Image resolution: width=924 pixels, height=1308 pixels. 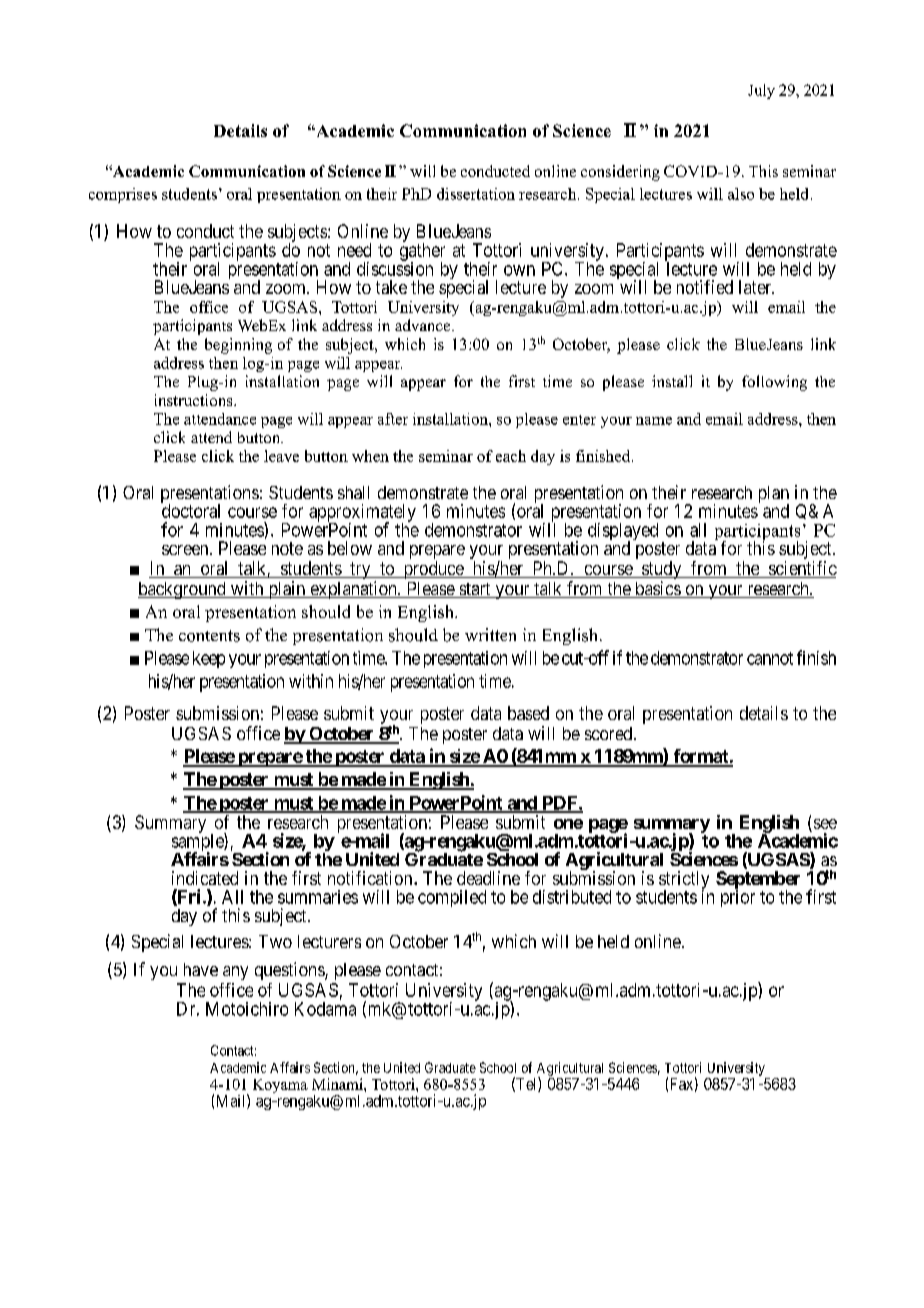 What do you see at coordinates (123, 195) in the document?
I see `comprises` at bounding box center [123, 195].
